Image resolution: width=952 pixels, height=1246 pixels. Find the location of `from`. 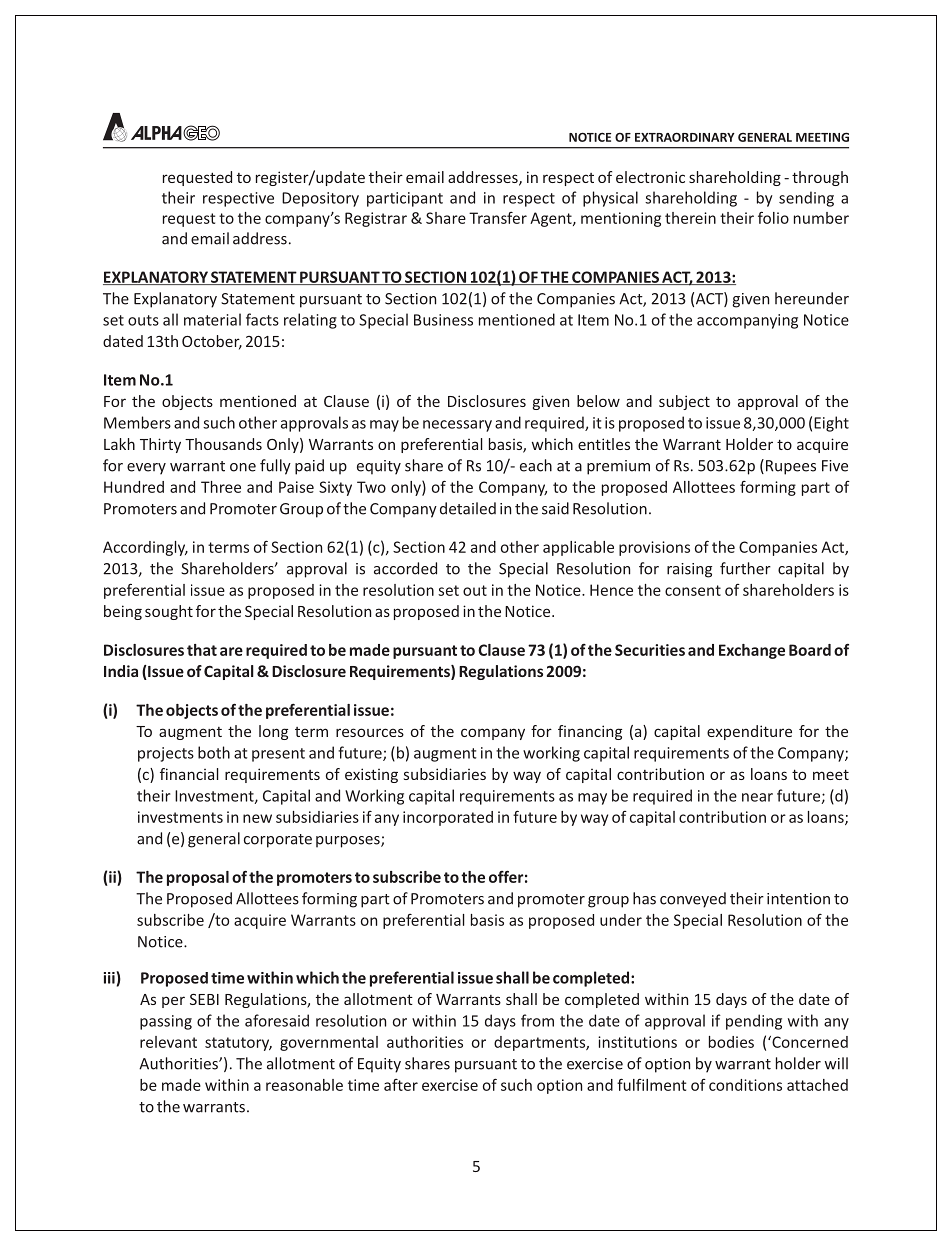

from is located at coordinates (537, 1020).
